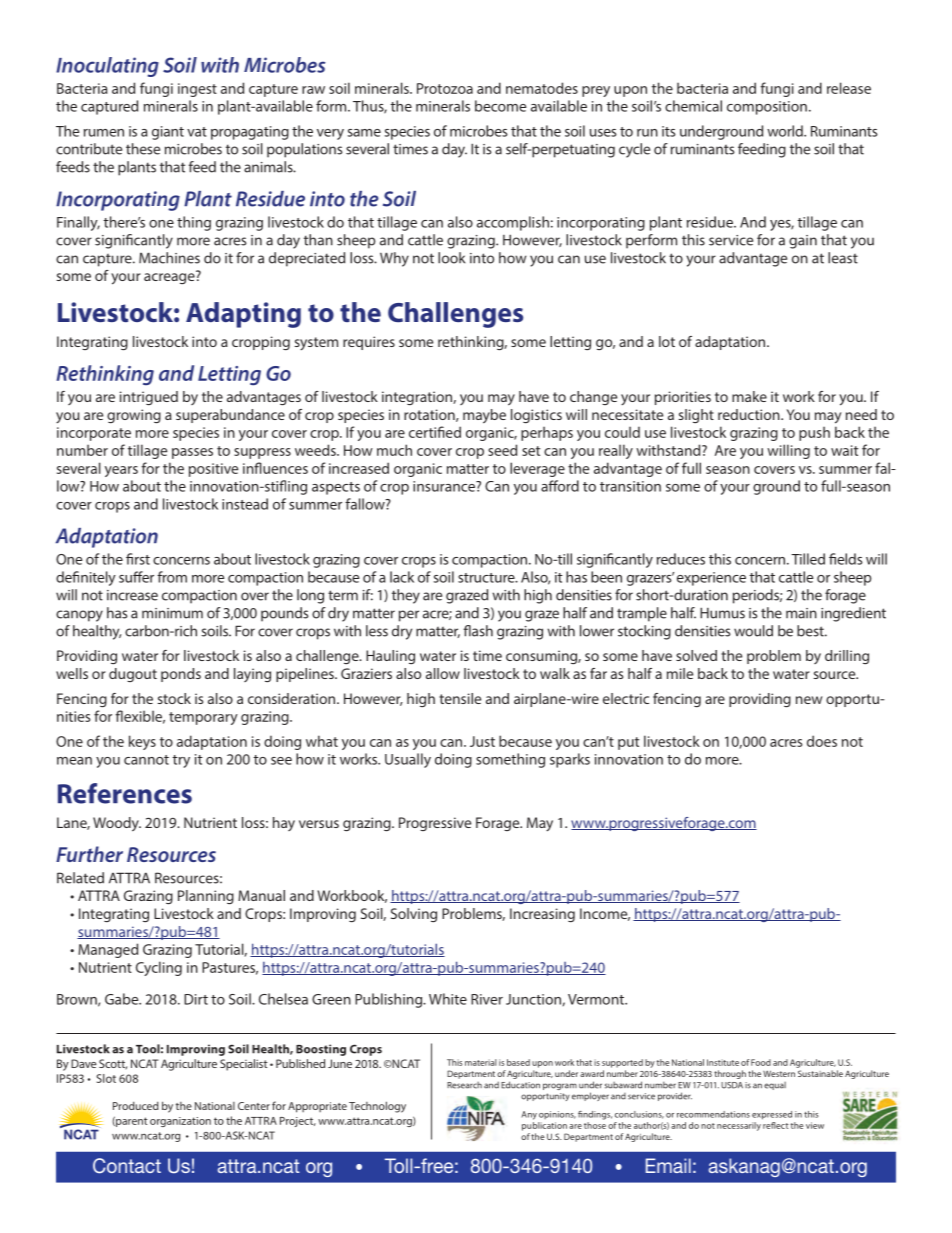  I want to click on passes, so click(192, 453).
